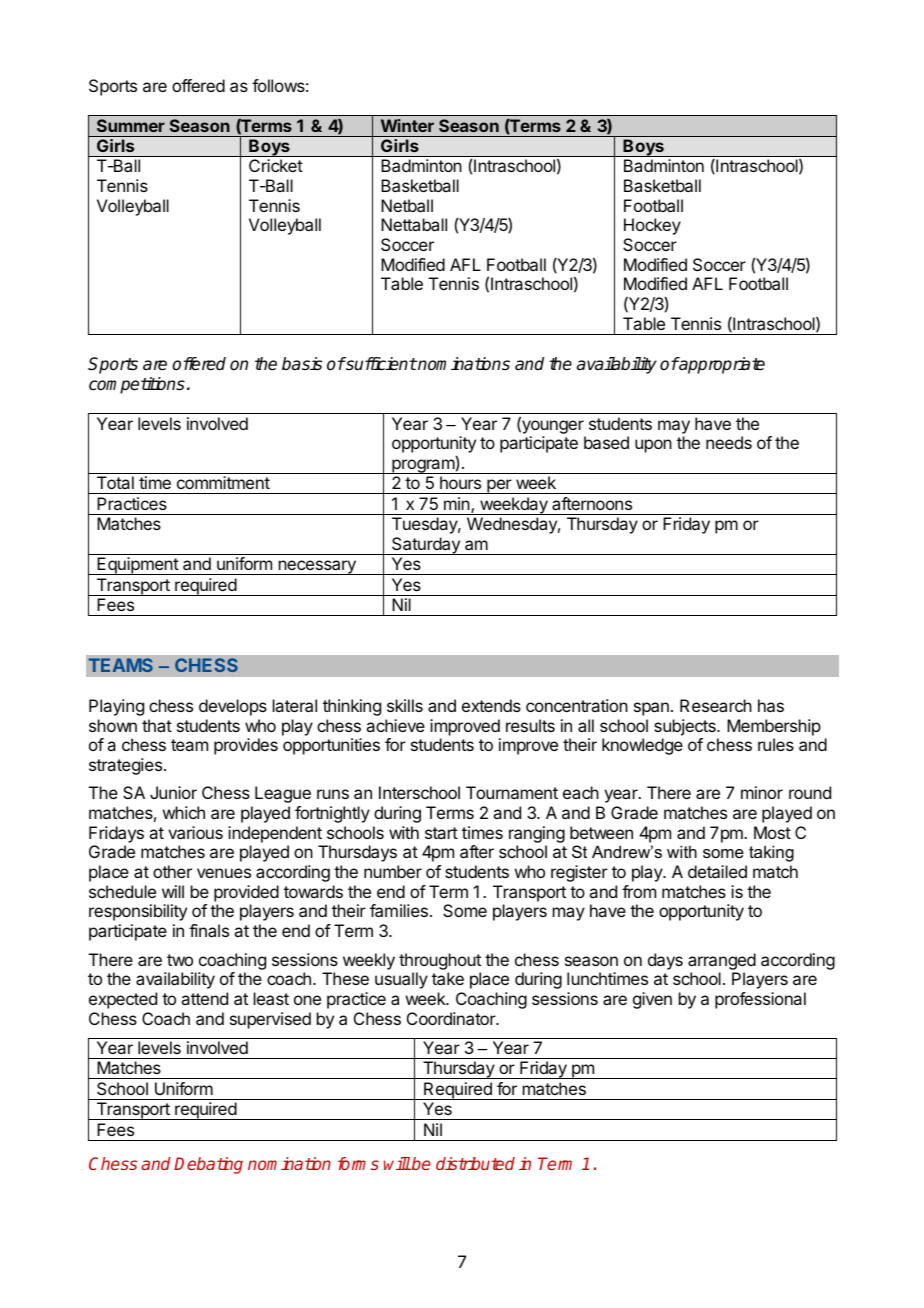  What do you see at coordinates (716, 705) in the screenshot?
I see `Research` at bounding box center [716, 705].
